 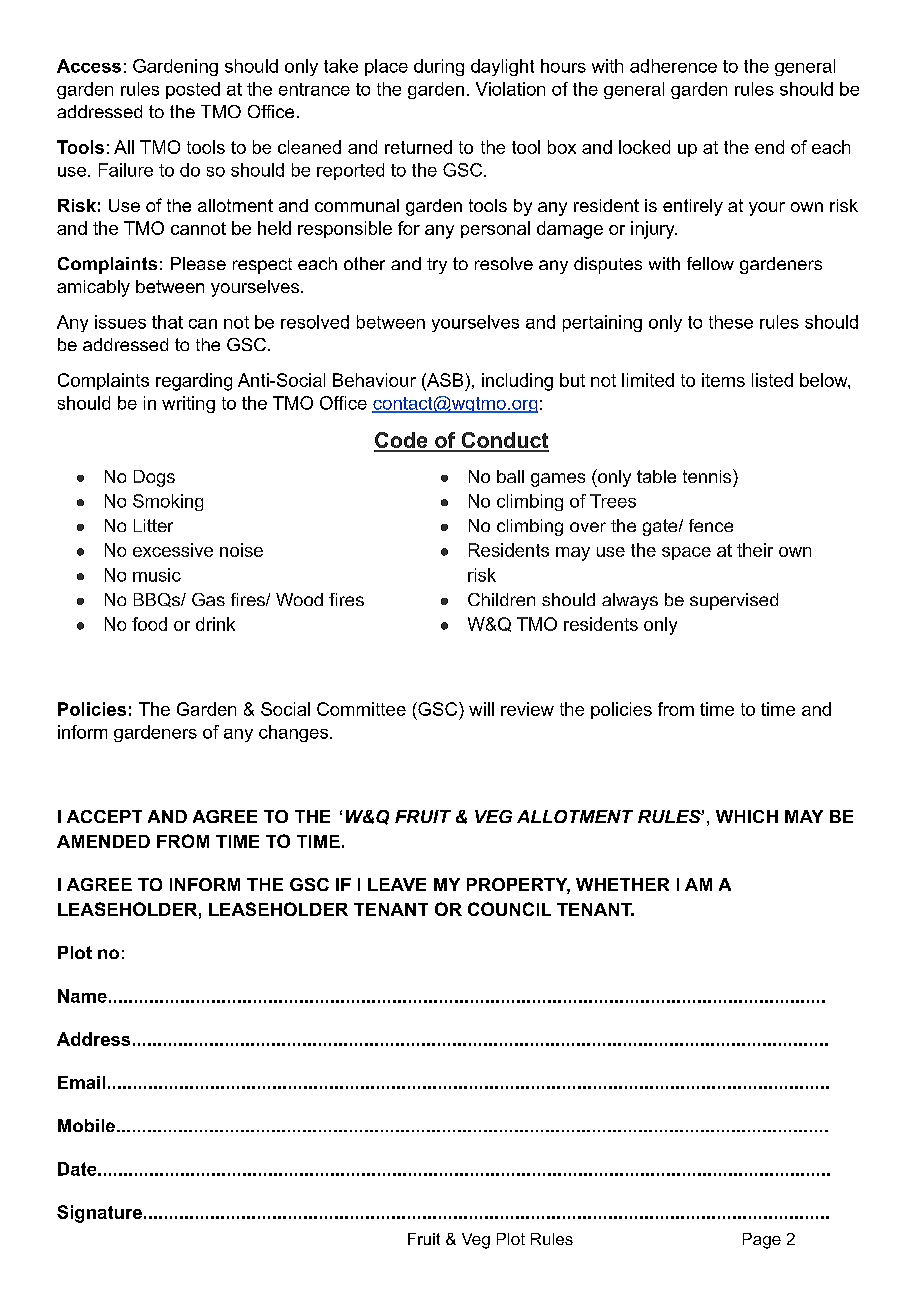 What do you see at coordinates (82, 996) in the screenshot?
I see `Name` at bounding box center [82, 996].
